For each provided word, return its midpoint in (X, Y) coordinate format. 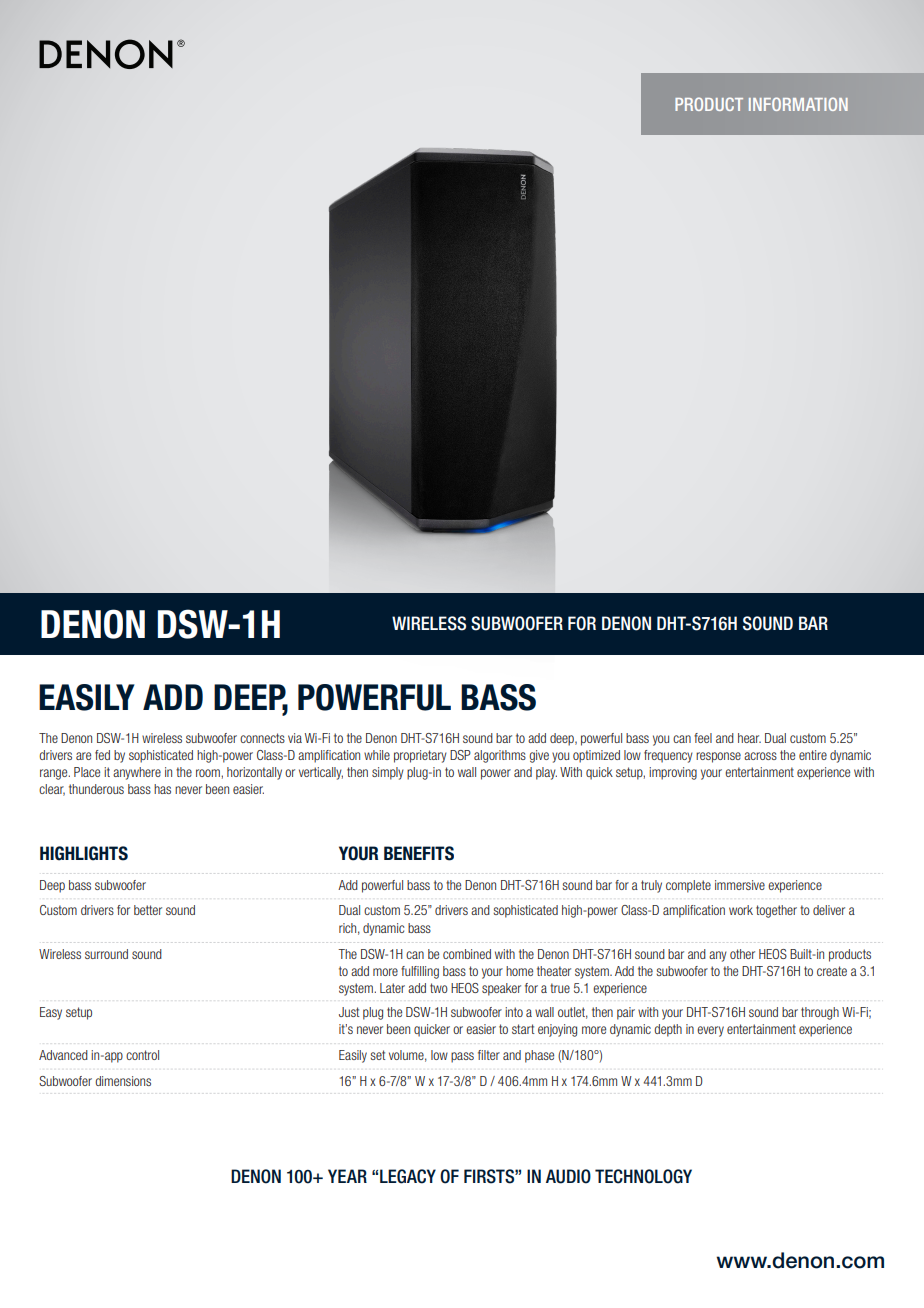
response (718, 757)
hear (749, 738)
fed (102, 755)
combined (467, 954)
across (760, 756)
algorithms (500, 756)
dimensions (123, 1081)
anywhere (137, 773)
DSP (460, 755)
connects (262, 738)
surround (106, 954)
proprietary (420, 756)
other (742, 954)
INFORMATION (798, 104)
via (295, 738)
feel (703, 738)
